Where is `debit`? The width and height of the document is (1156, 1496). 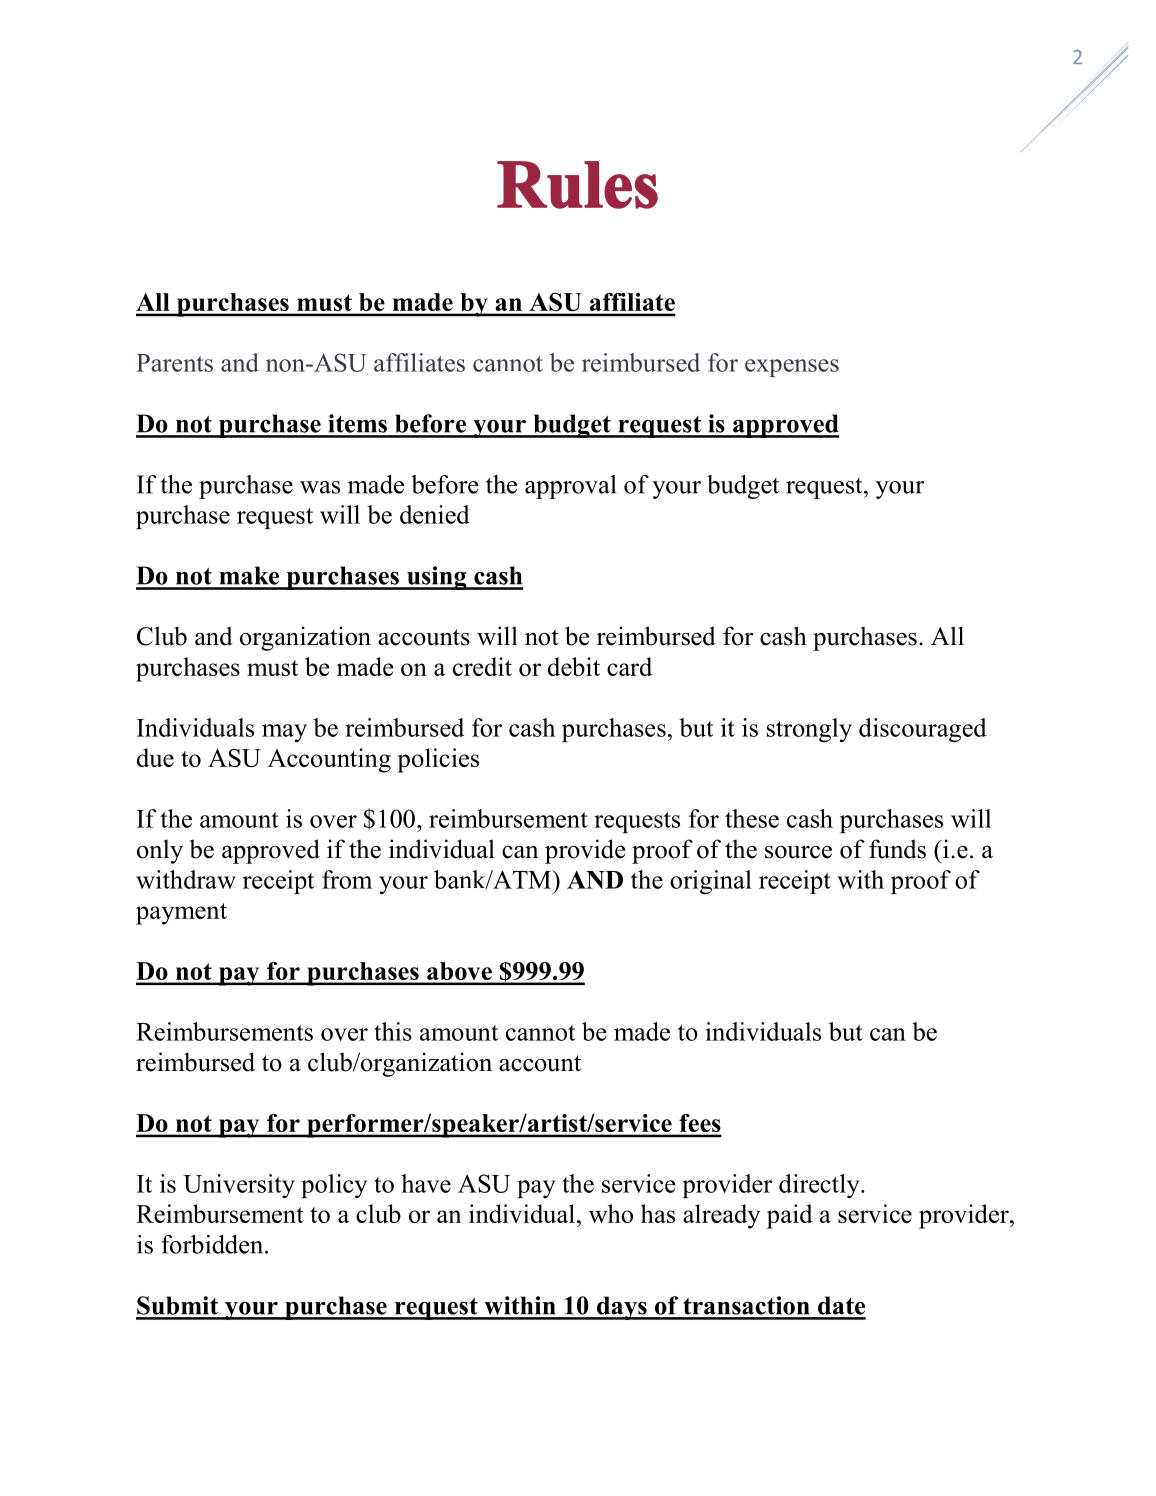 debit is located at coordinates (574, 666).
